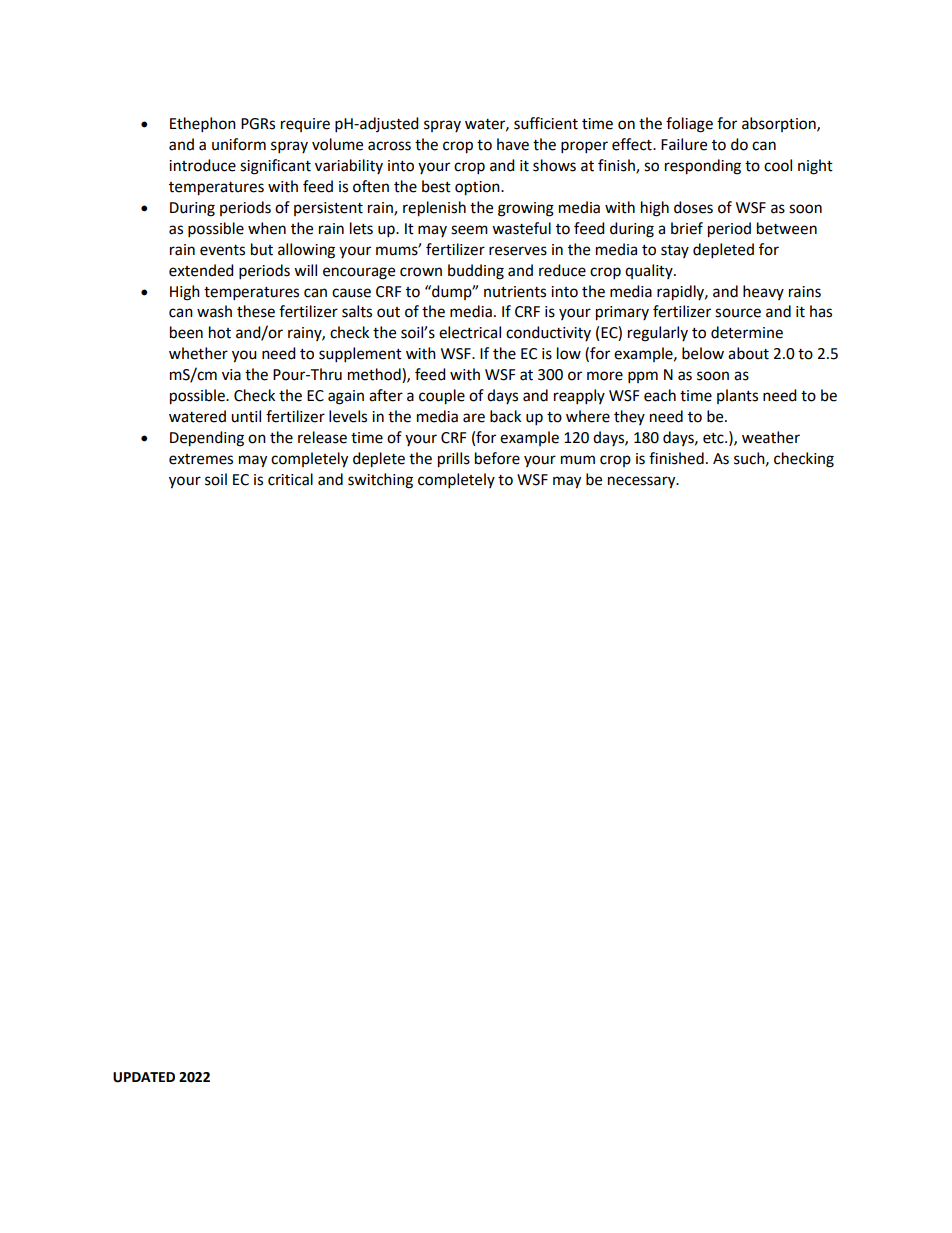 Image resolution: width=952 pixels, height=1233 pixels. I want to click on uniform, so click(239, 144).
